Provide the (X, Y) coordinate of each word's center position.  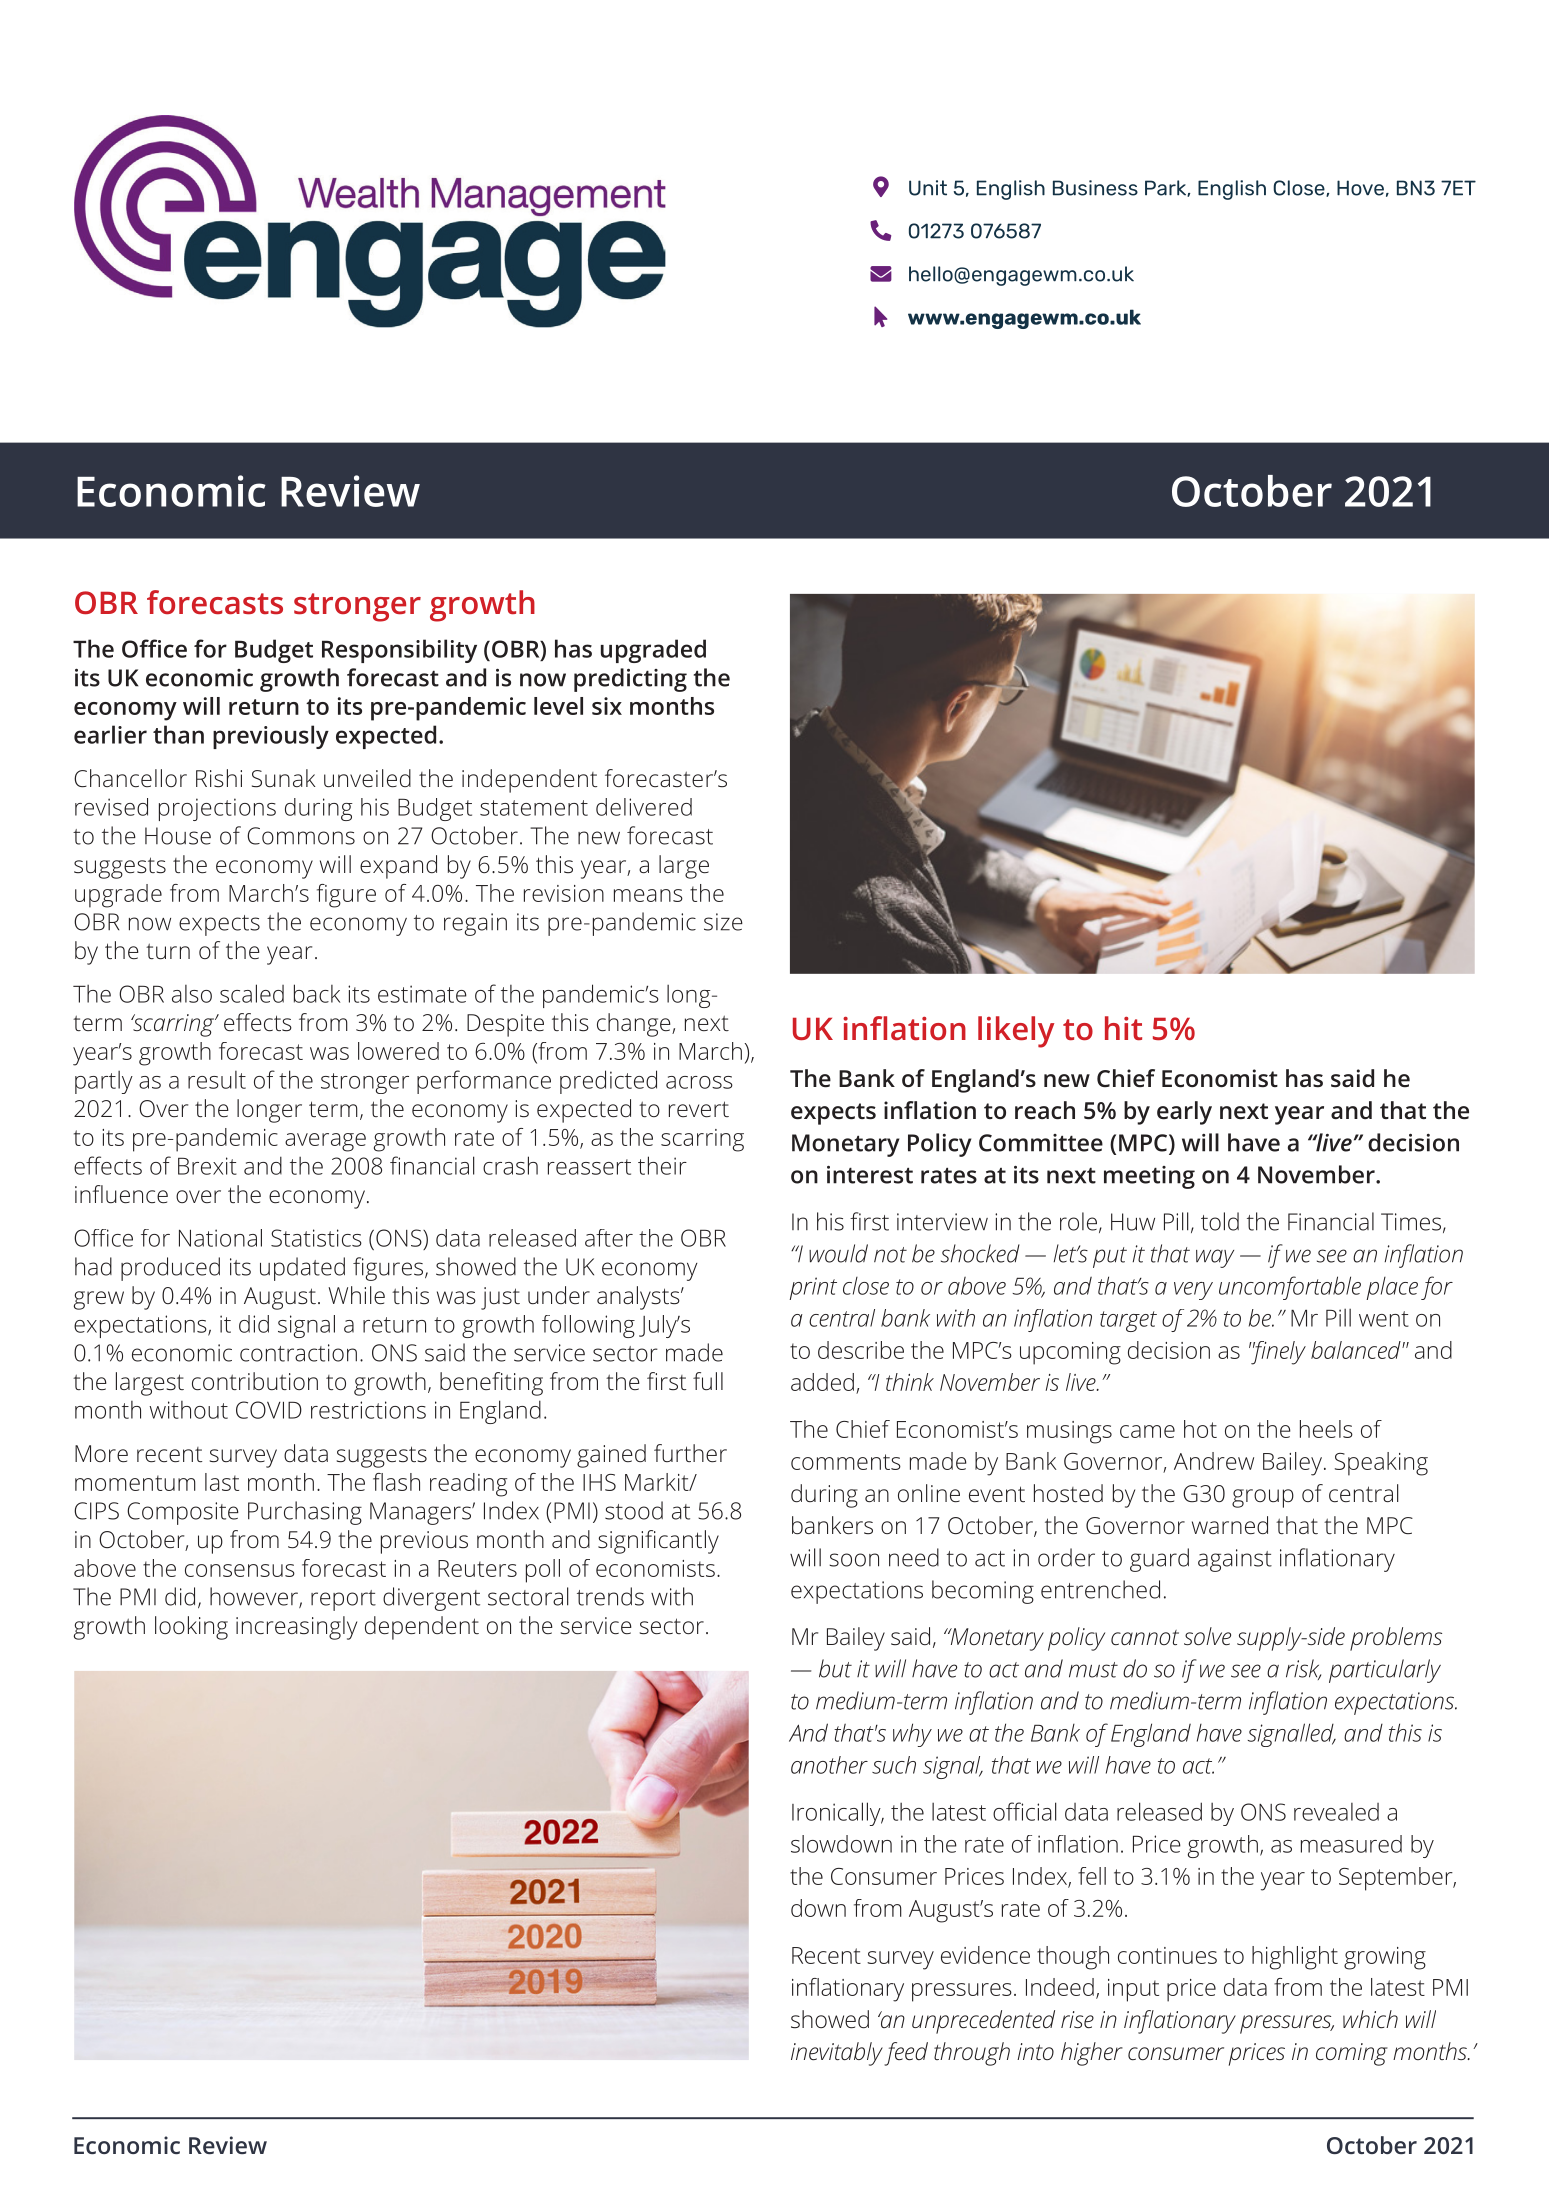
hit (1123, 1028)
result (217, 1080)
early (1184, 1113)
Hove (1360, 188)
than (178, 734)
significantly (658, 1542)
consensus (240, 1570)
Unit (928, 188)
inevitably (837, 2054)
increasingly (296, 1628)
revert (699, 1109)
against (1235, 1560)
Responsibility (399, 651)
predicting (630, 680)
